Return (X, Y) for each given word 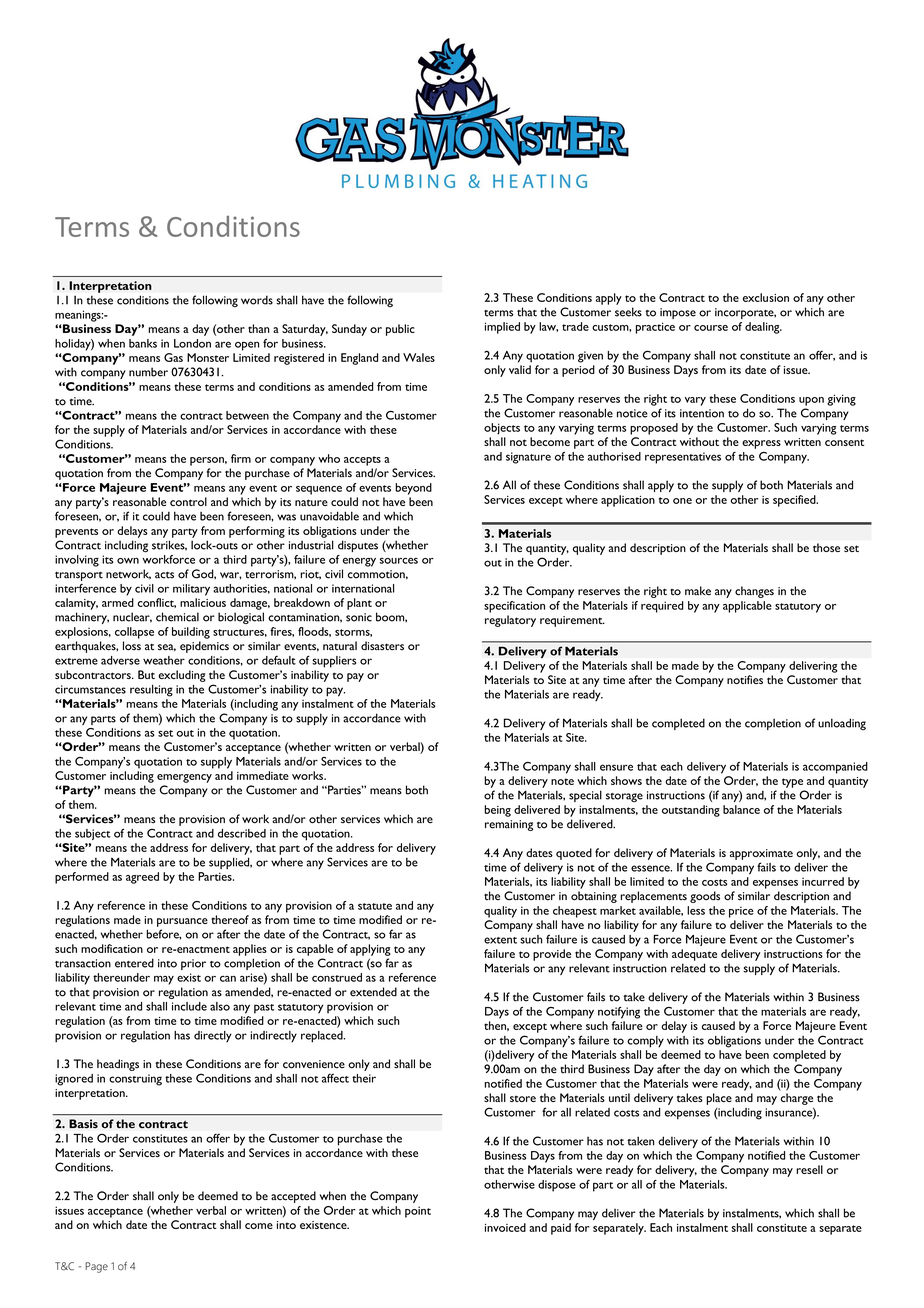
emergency (184, 778)
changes (754, 592)
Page (96, 1267)
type (792, 783)
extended (373, 992)
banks (143, 343)
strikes (169, 545)
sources (399, 560)
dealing (763, 328)
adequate (694, 955)
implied (502, 328)
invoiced (505, 1227)
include (189, 1006)
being (497, 811)
